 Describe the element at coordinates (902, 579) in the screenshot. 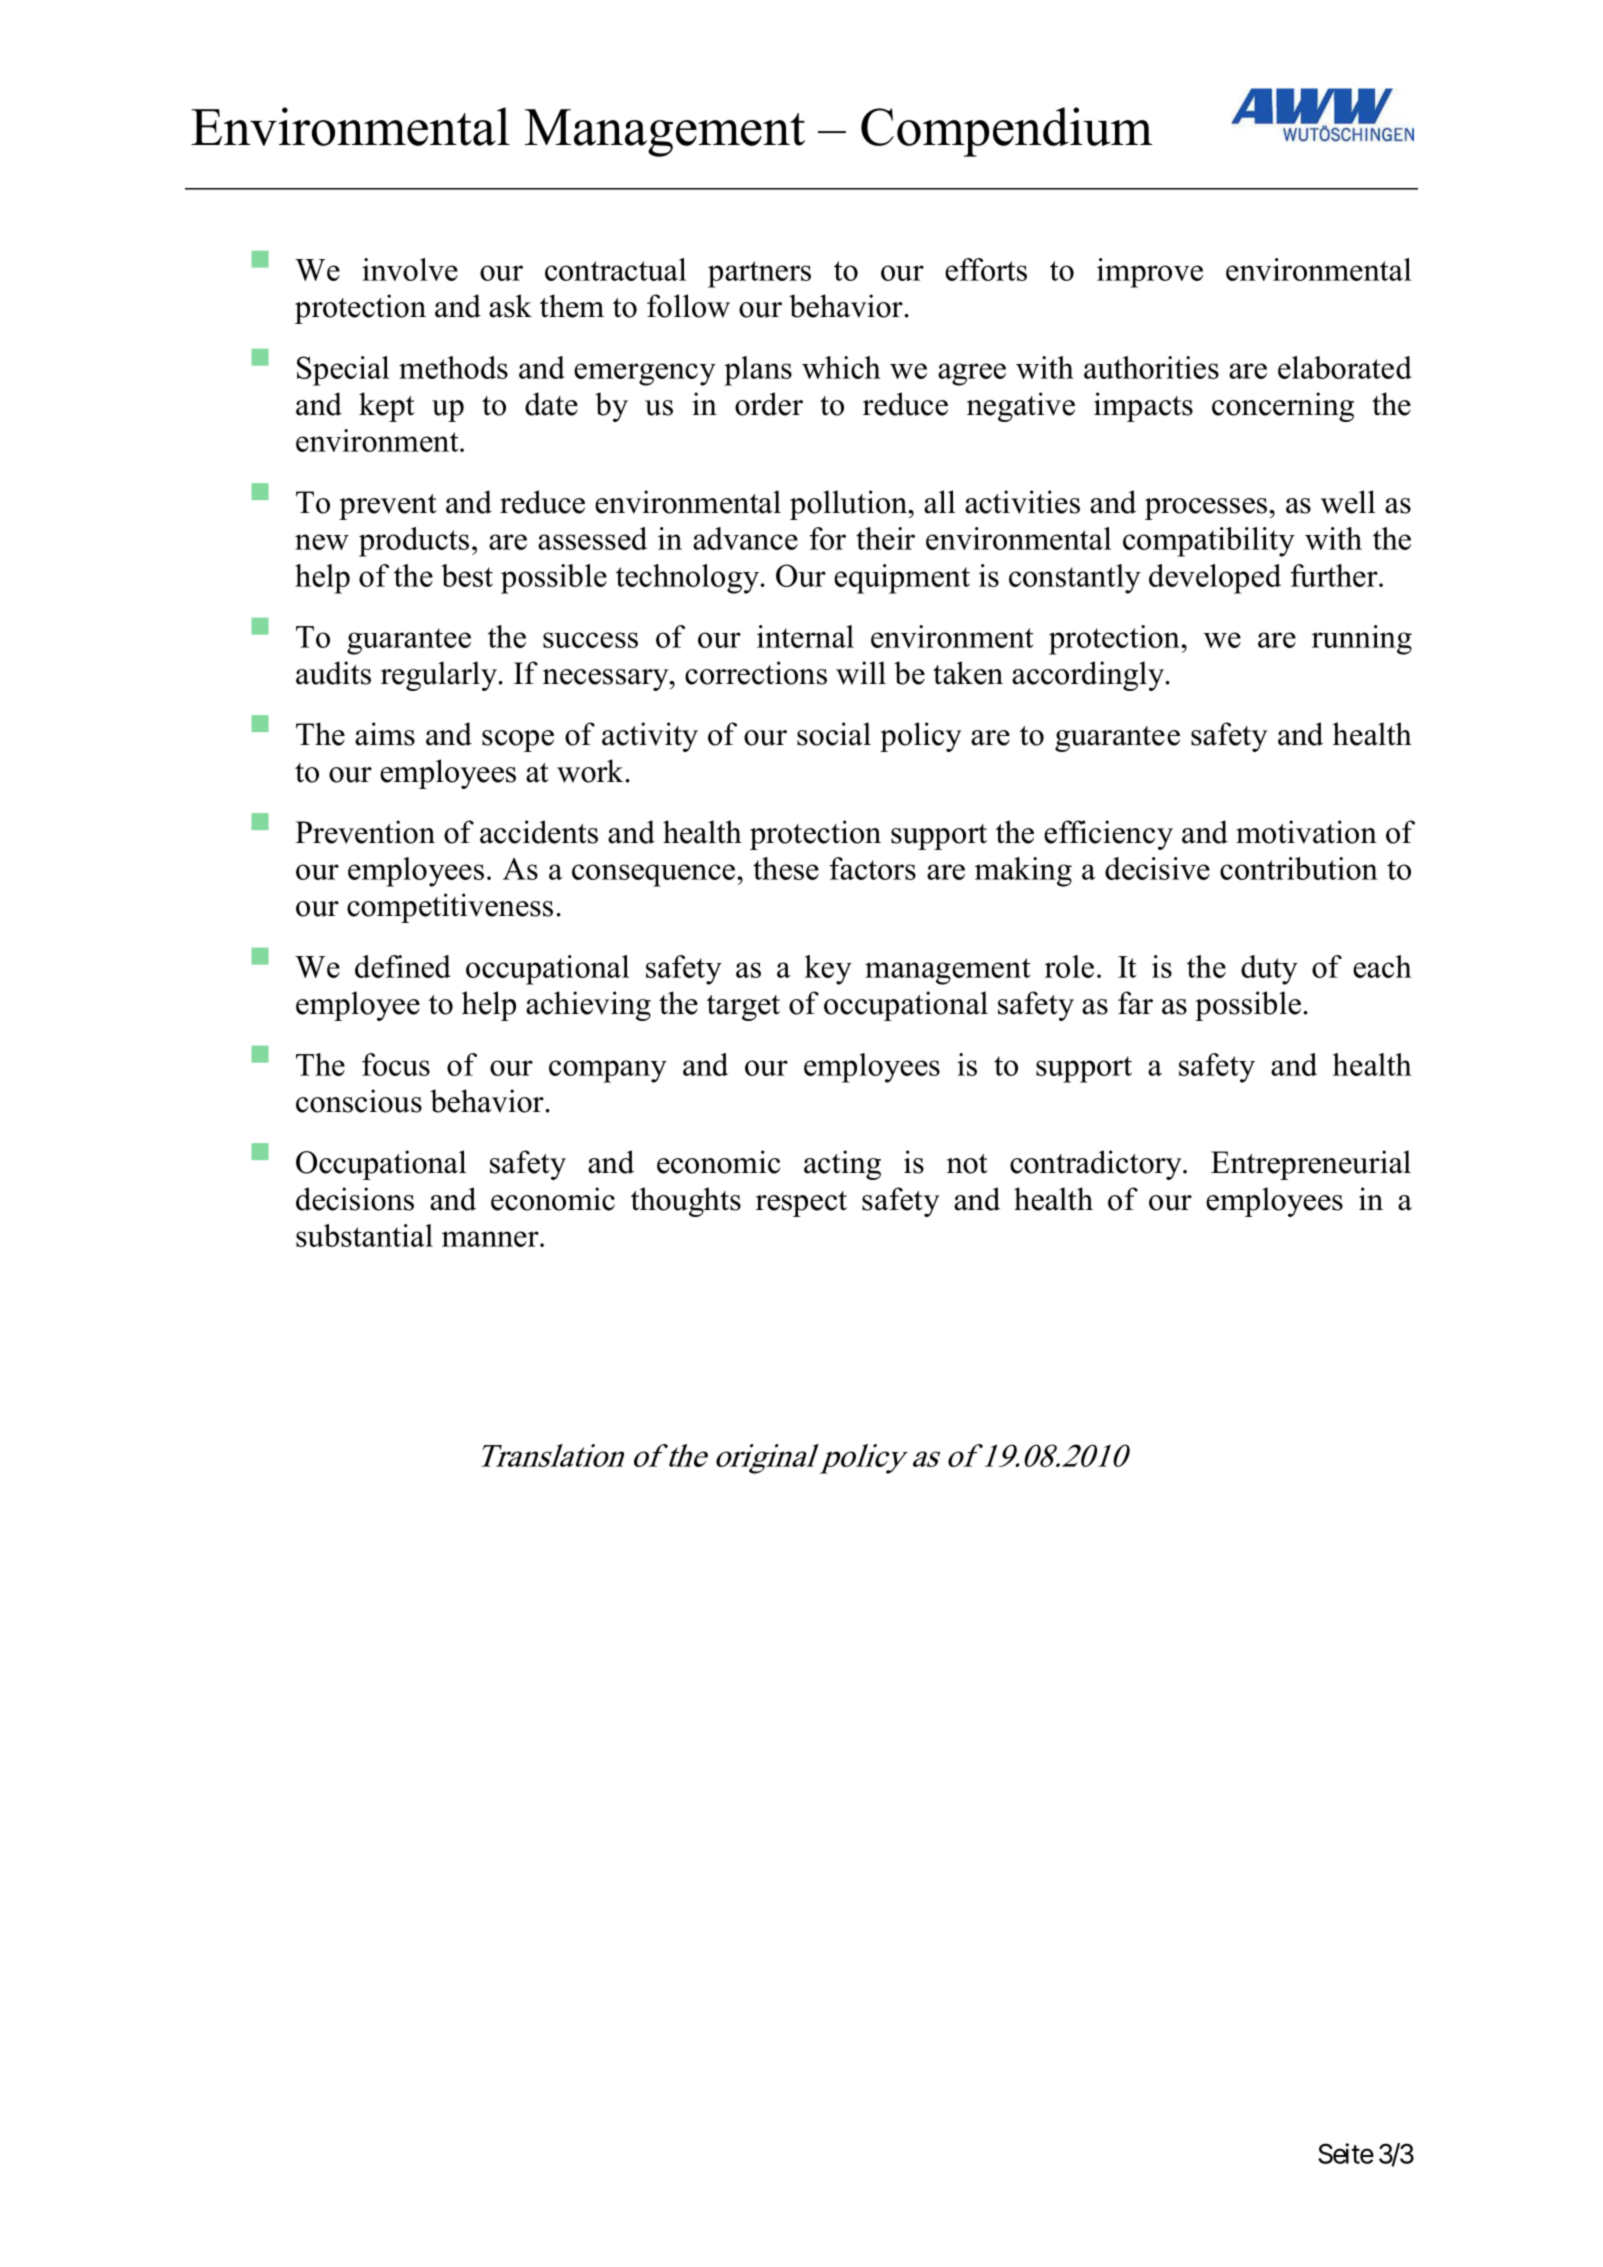

I see `equipment` at that location.
